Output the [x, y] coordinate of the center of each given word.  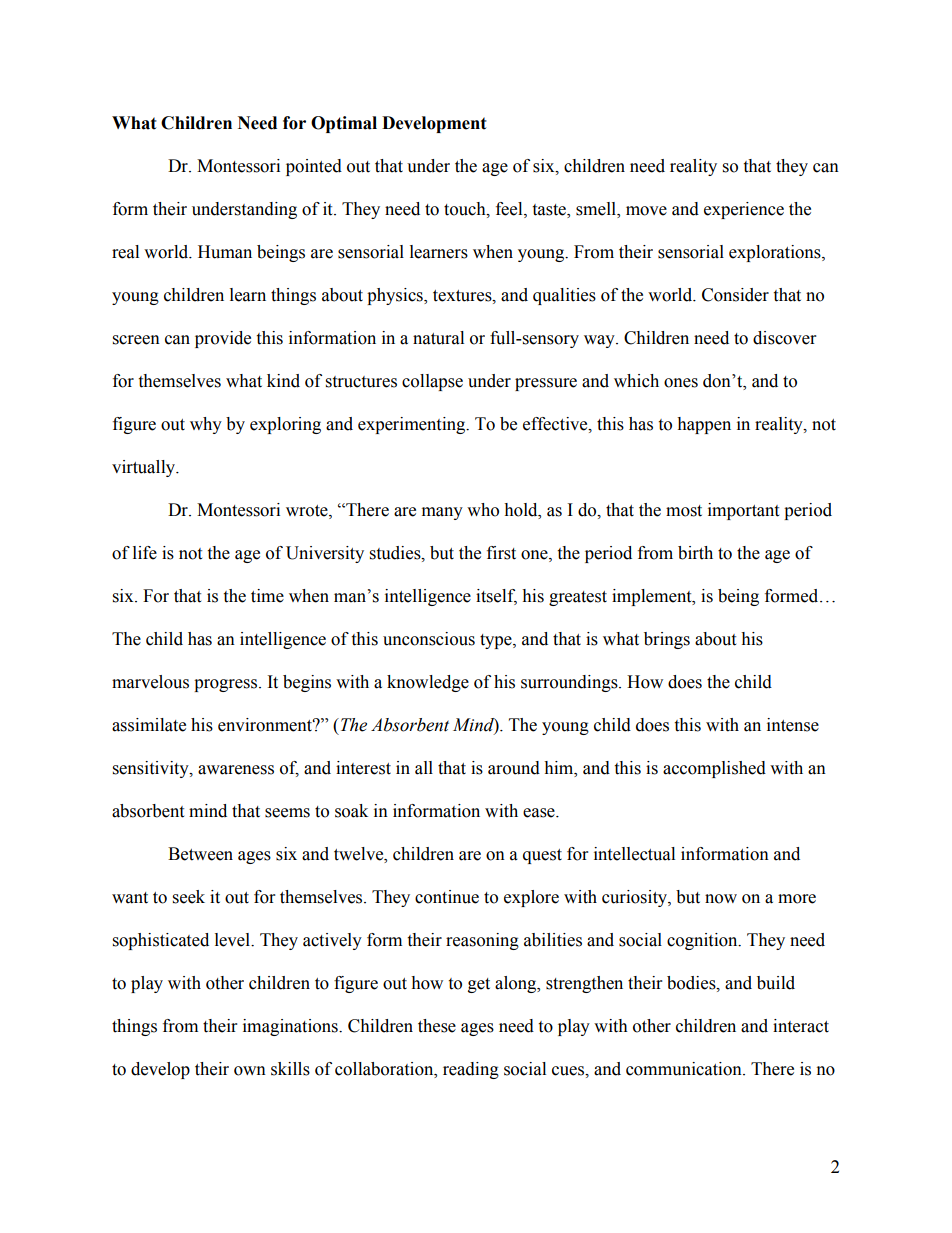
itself [496, 597]
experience [744, 210]
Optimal [344, 124]
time [267, 596]
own [250, 1071]
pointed [314, 167]
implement [653, 597]
